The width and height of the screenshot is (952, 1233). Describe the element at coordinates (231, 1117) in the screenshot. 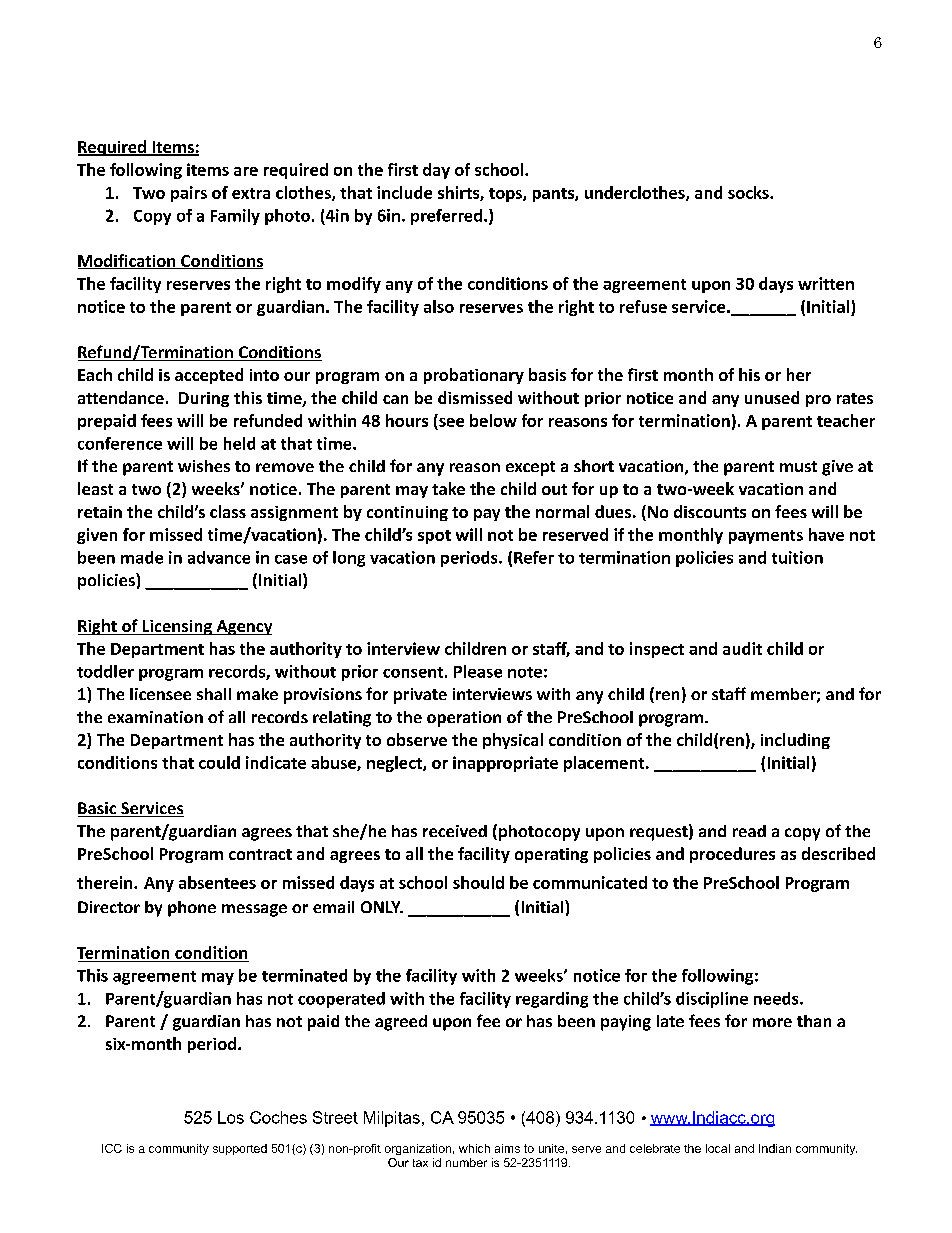

I see `Los` at that location.
